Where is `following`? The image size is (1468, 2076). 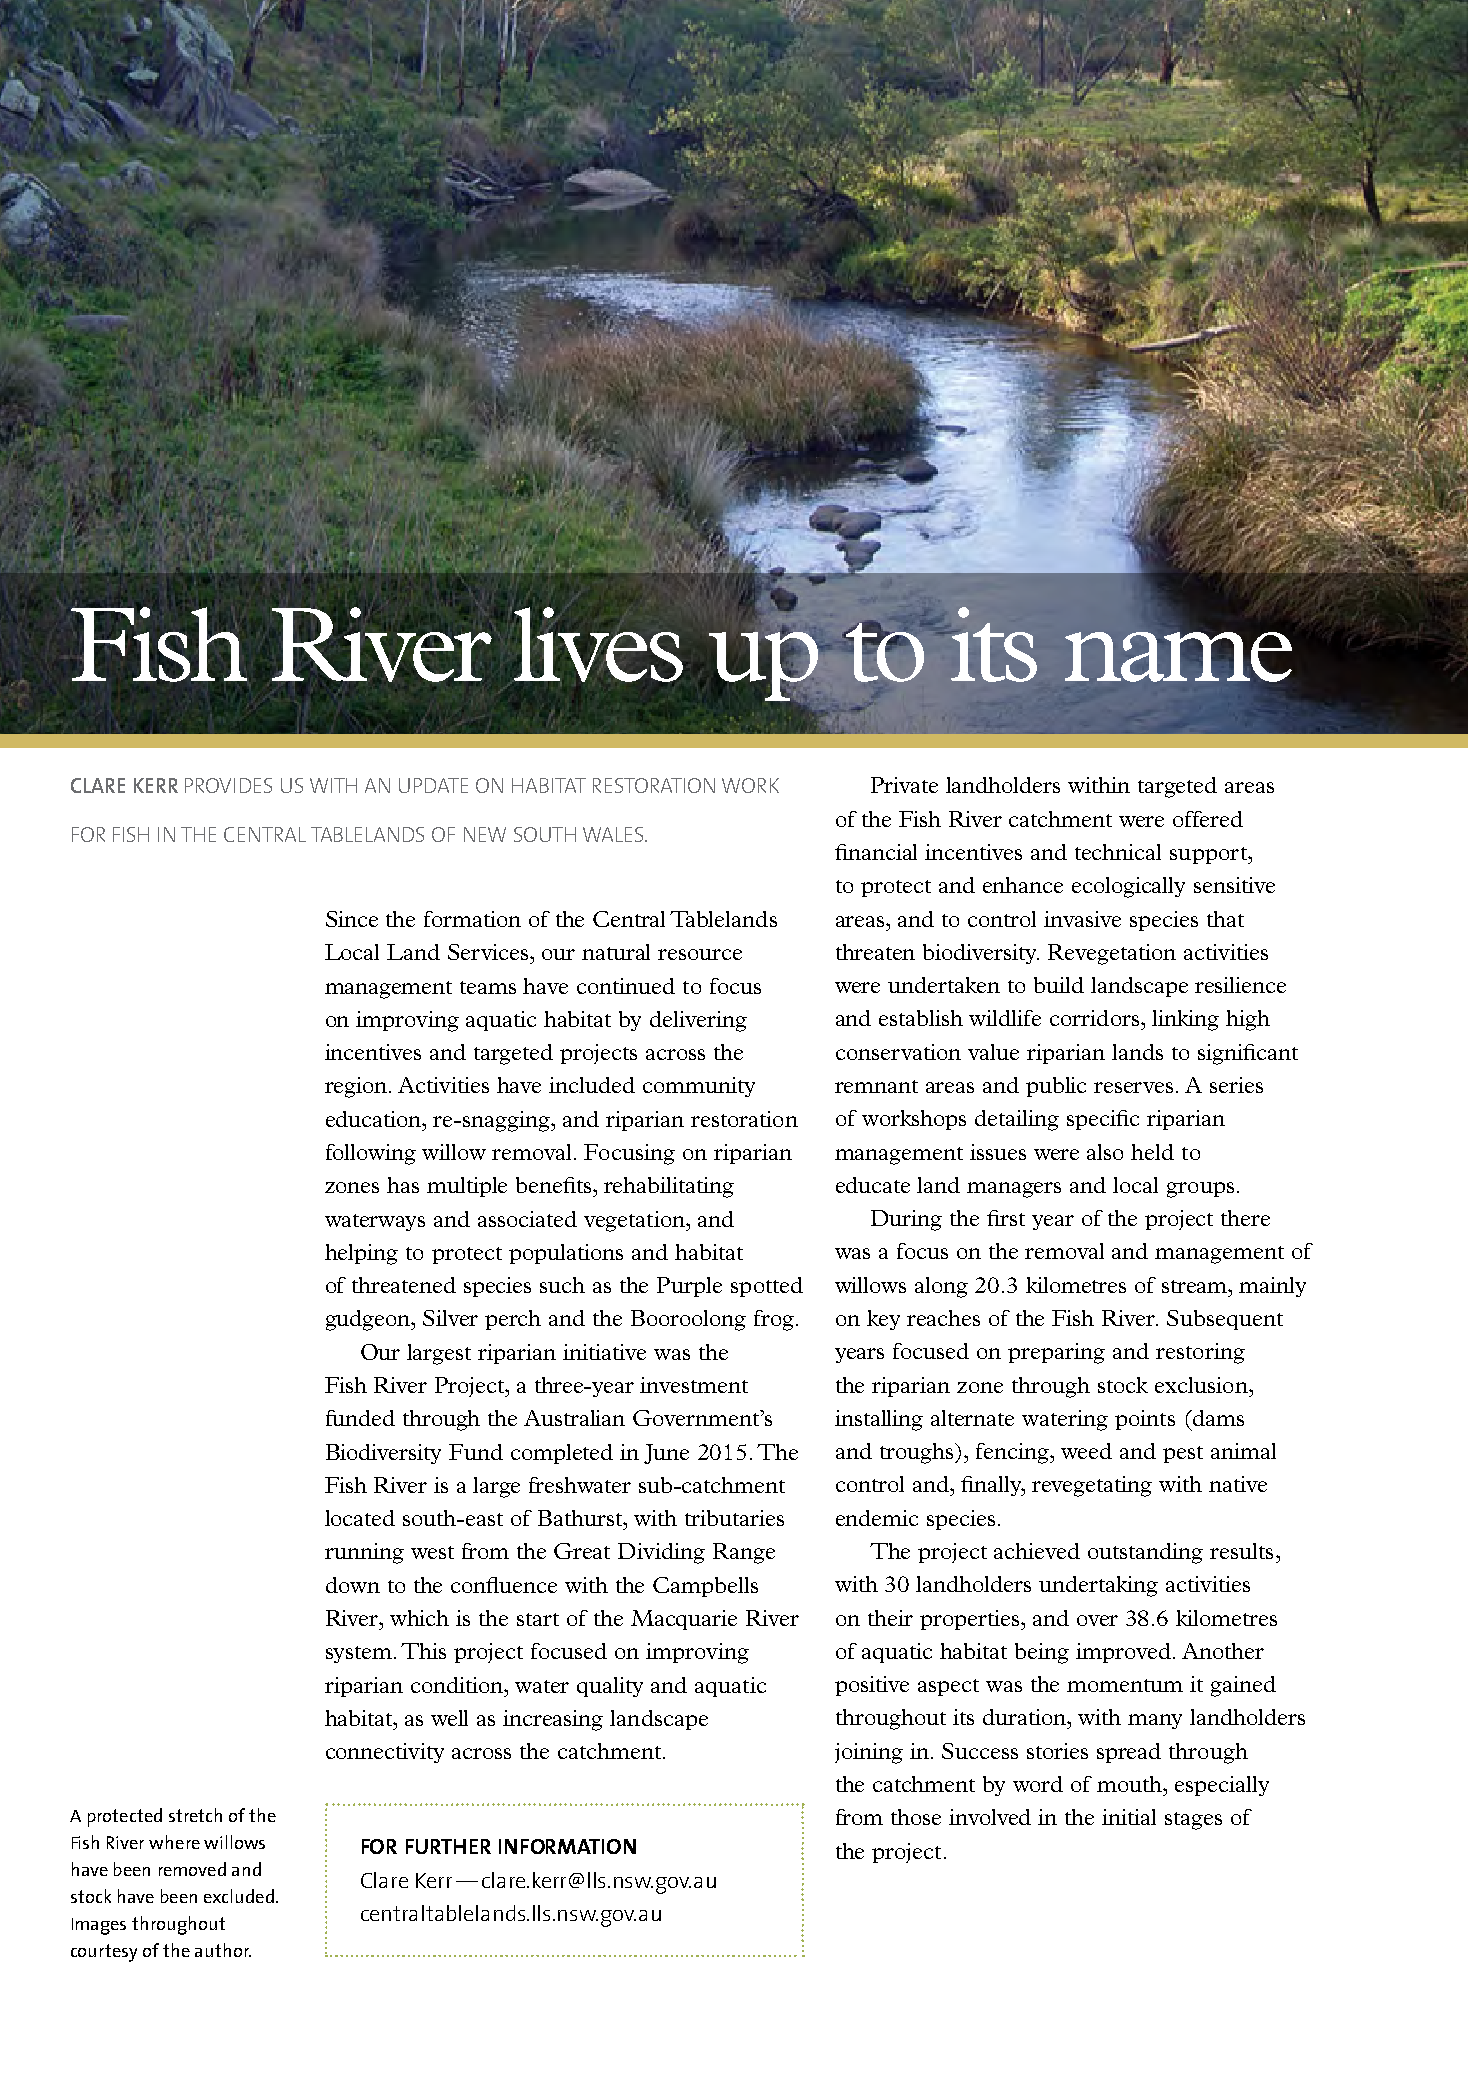
following is located at coordinates (371, 1154).
